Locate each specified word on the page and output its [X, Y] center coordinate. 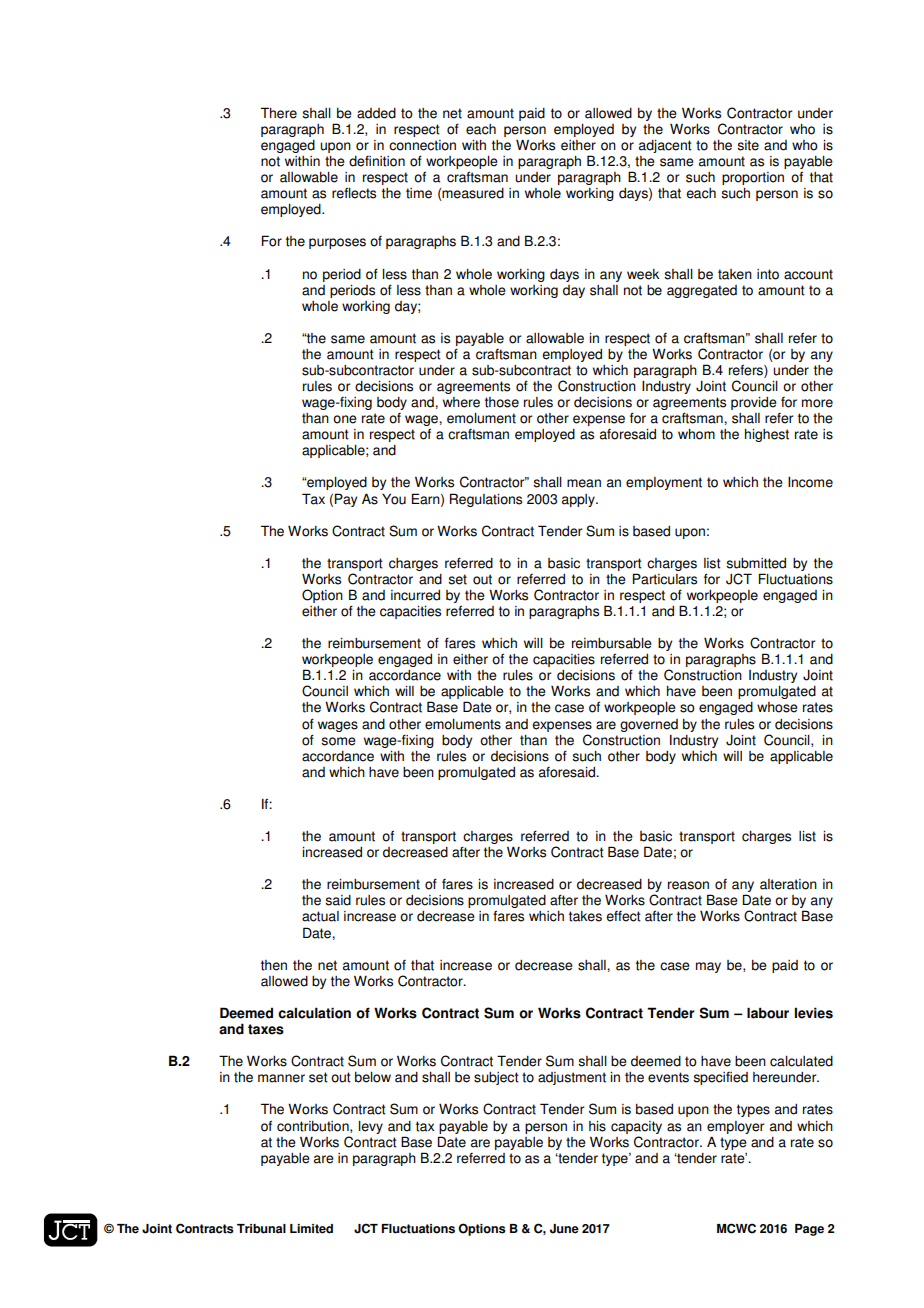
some [338, 741]
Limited [311, 1229]
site [748, 145]
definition [377, 161]
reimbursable [612, 643]
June [564, 1229]
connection [422, 145]
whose [777, 707]
